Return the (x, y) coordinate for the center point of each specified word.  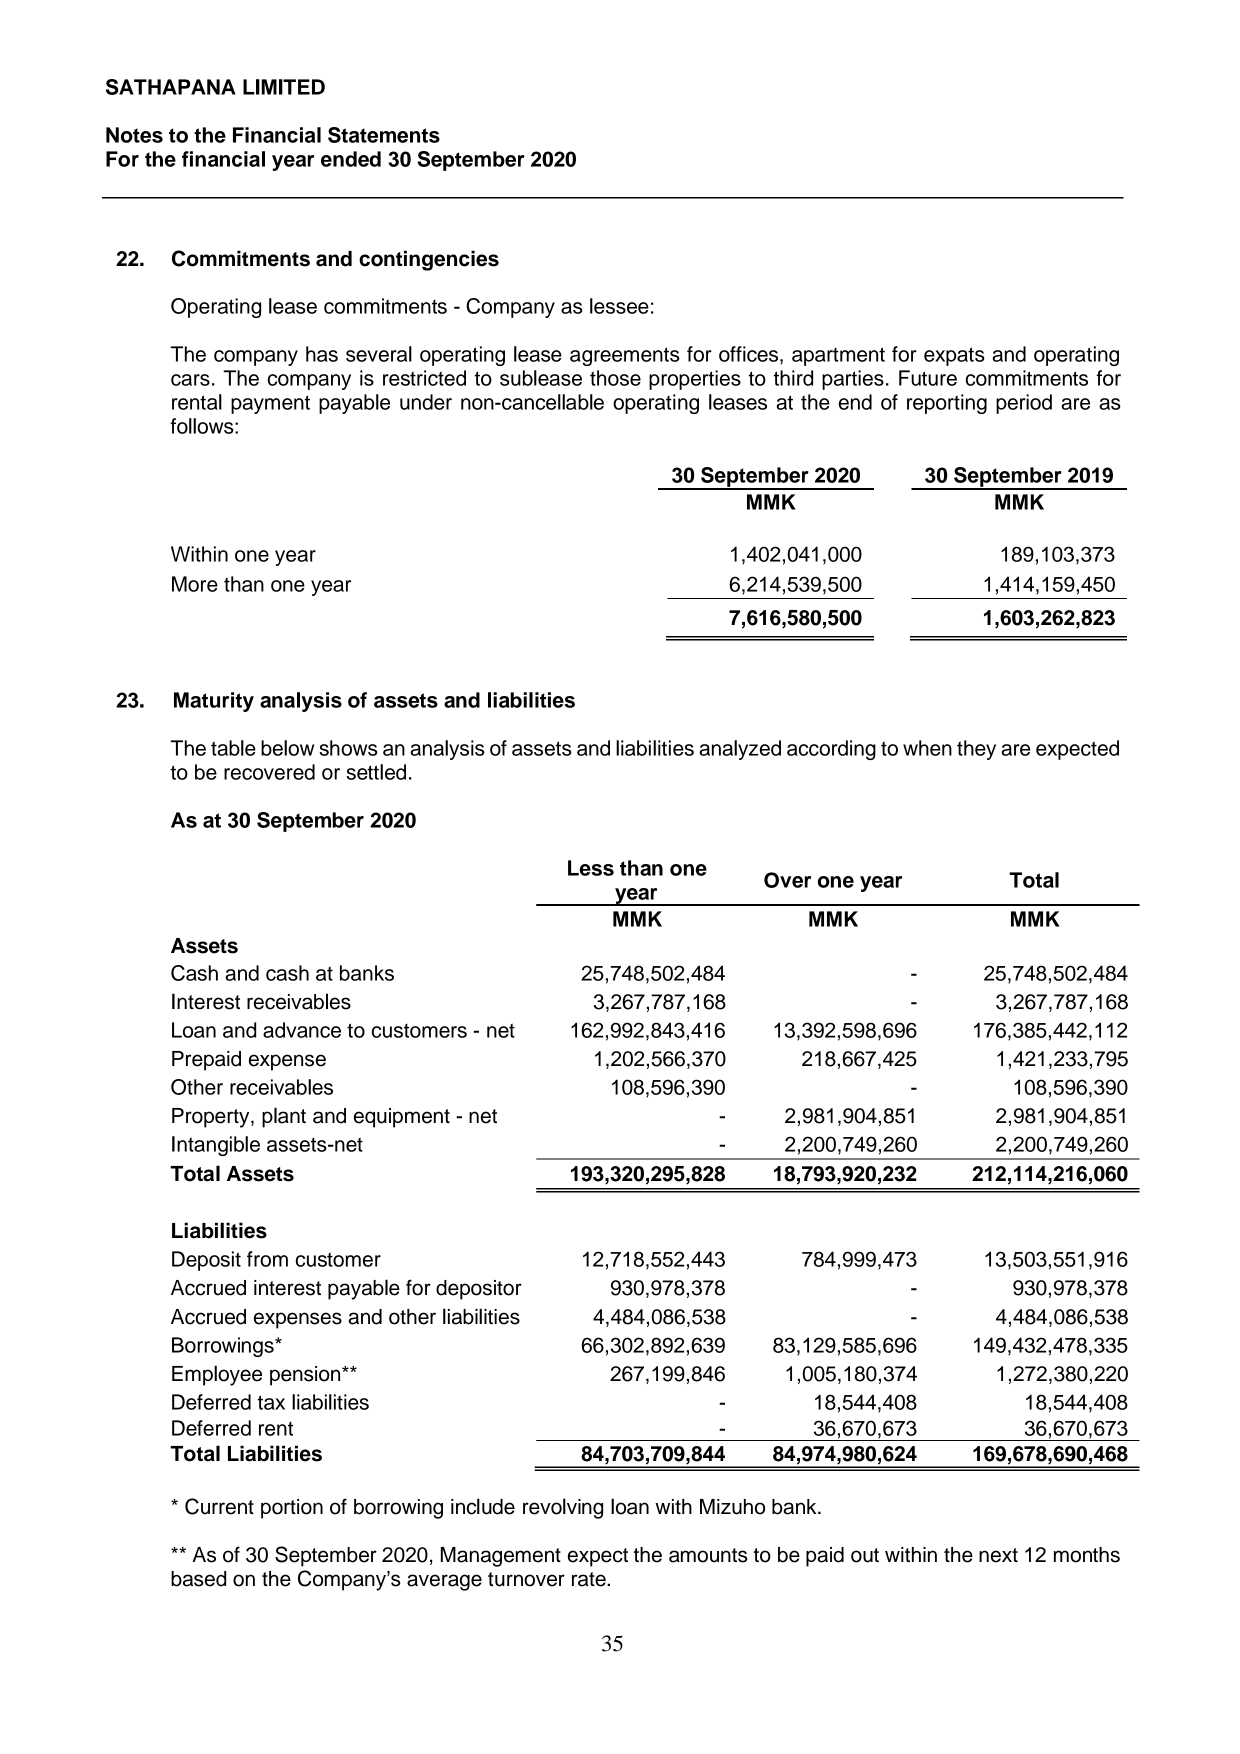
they (976, 750)
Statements (384, 135)
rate (590, 1579)
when (927, 748)
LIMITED (284, 87)
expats (954, 356)
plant (284, 1117)
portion (292, 1509)
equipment (402, 1118)
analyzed (740, 750)
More (195, 584)
